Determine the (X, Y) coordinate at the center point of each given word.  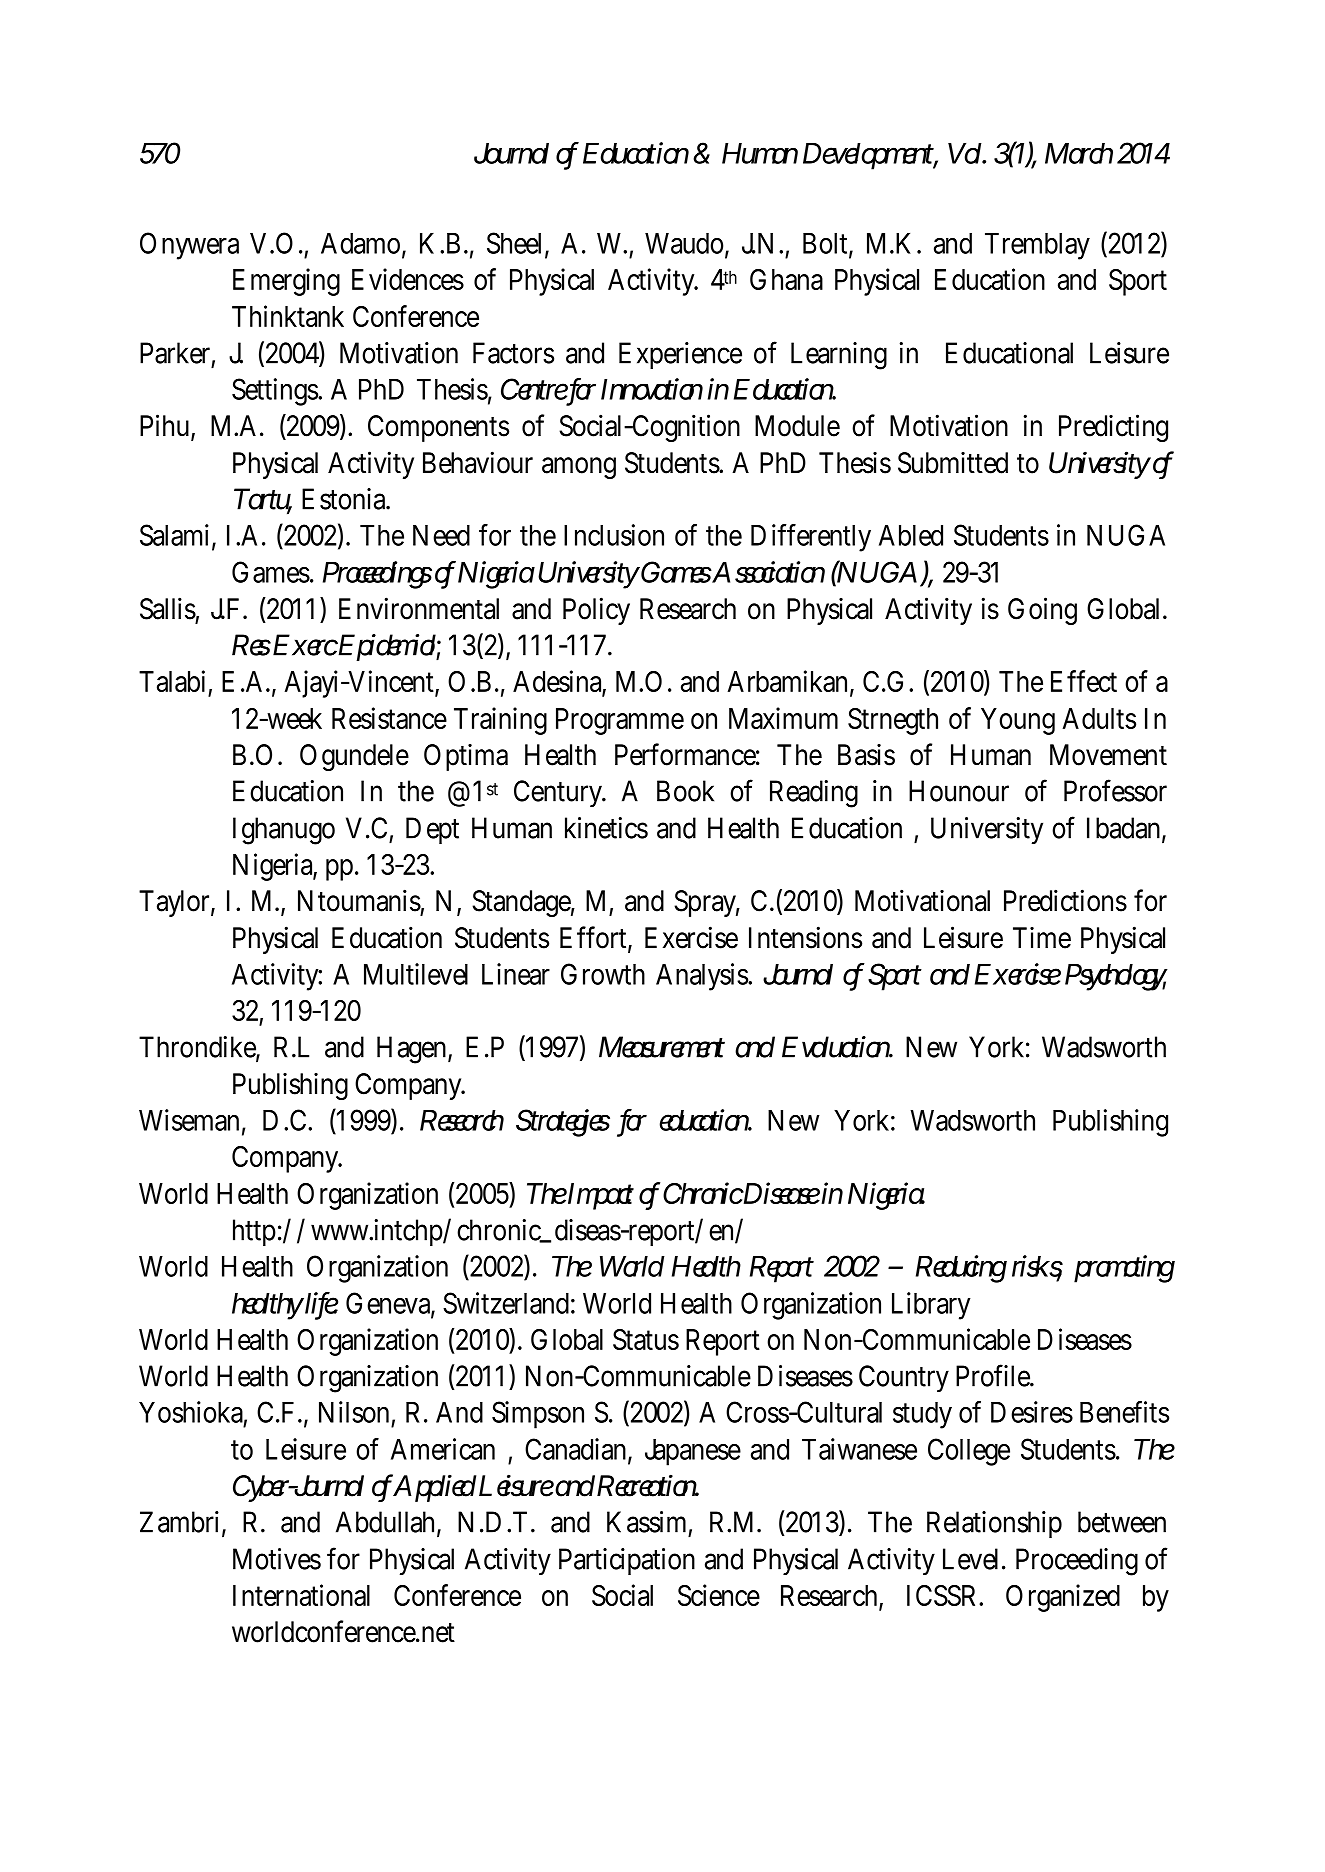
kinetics (606, 828)
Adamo (362, 244)
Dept (432, 830)
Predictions (1065, 900)
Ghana (786, 279)
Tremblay (1037, 246)
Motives (277, 1559)
